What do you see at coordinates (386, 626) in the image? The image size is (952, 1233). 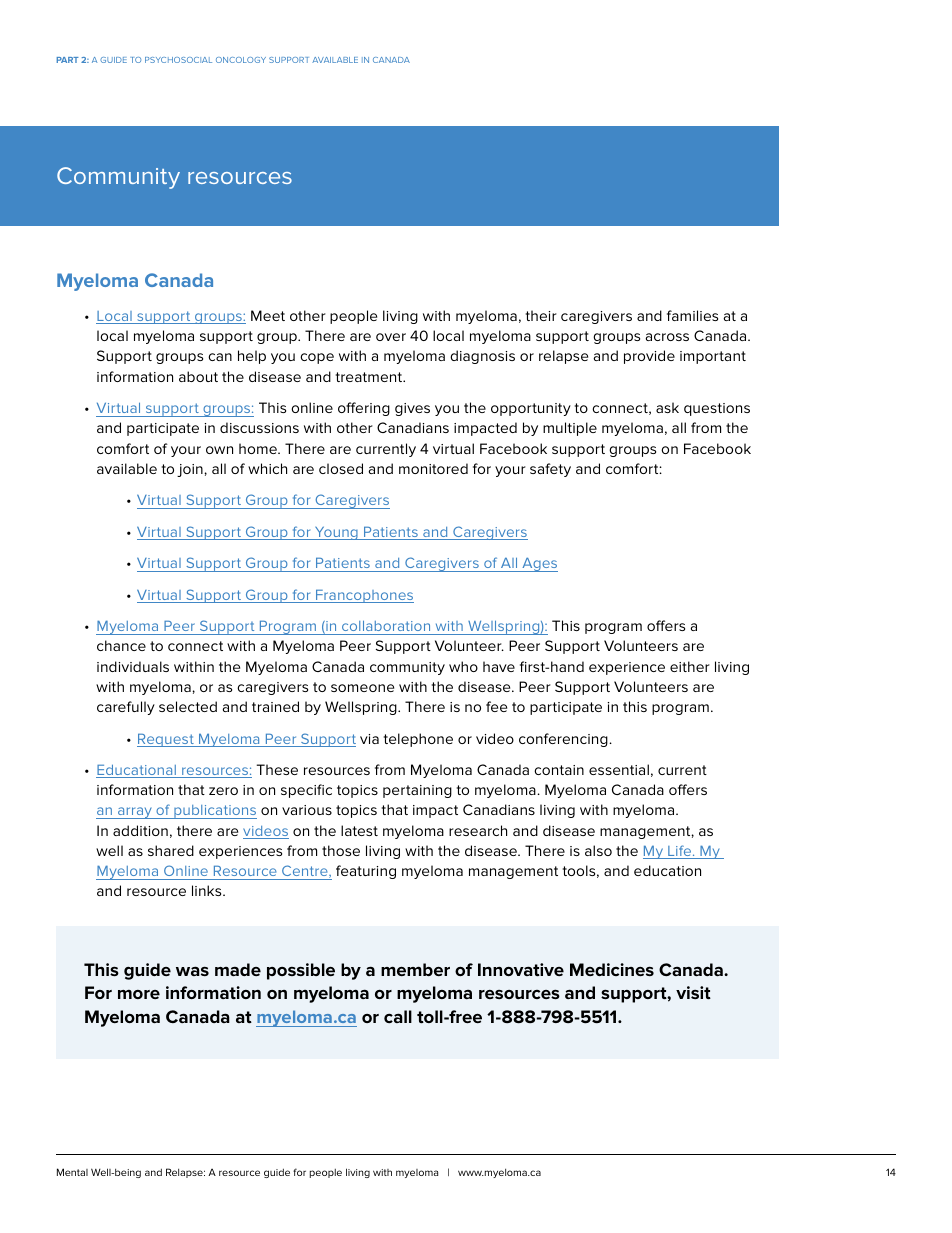 I see `collaboration` at bounding box center [386, 626].
